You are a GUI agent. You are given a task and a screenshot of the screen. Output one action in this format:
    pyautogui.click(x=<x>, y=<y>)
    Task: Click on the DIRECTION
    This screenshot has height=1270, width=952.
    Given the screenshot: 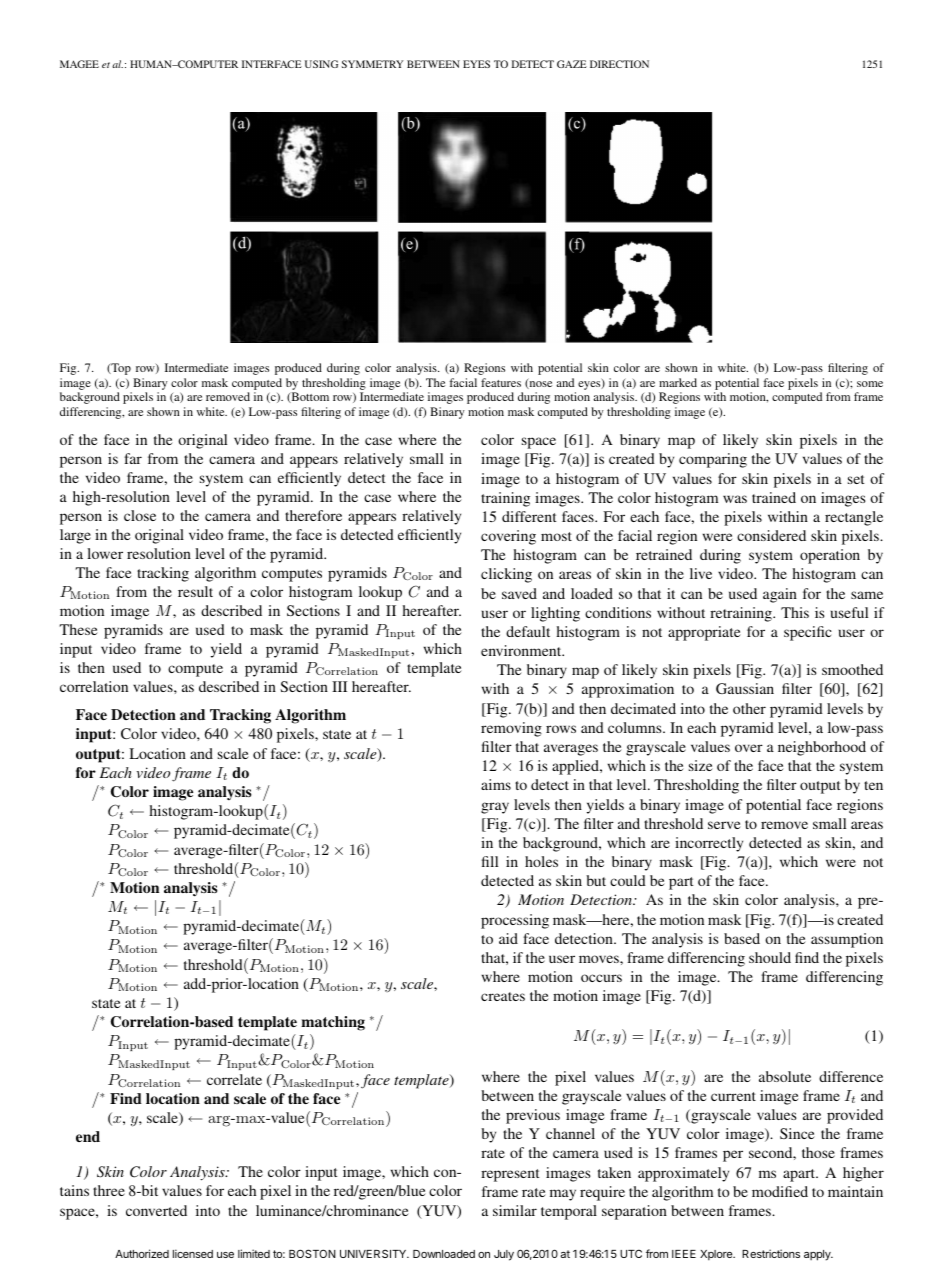 What is the action you would take?
    pyautogui.click(x=619, y=64)
